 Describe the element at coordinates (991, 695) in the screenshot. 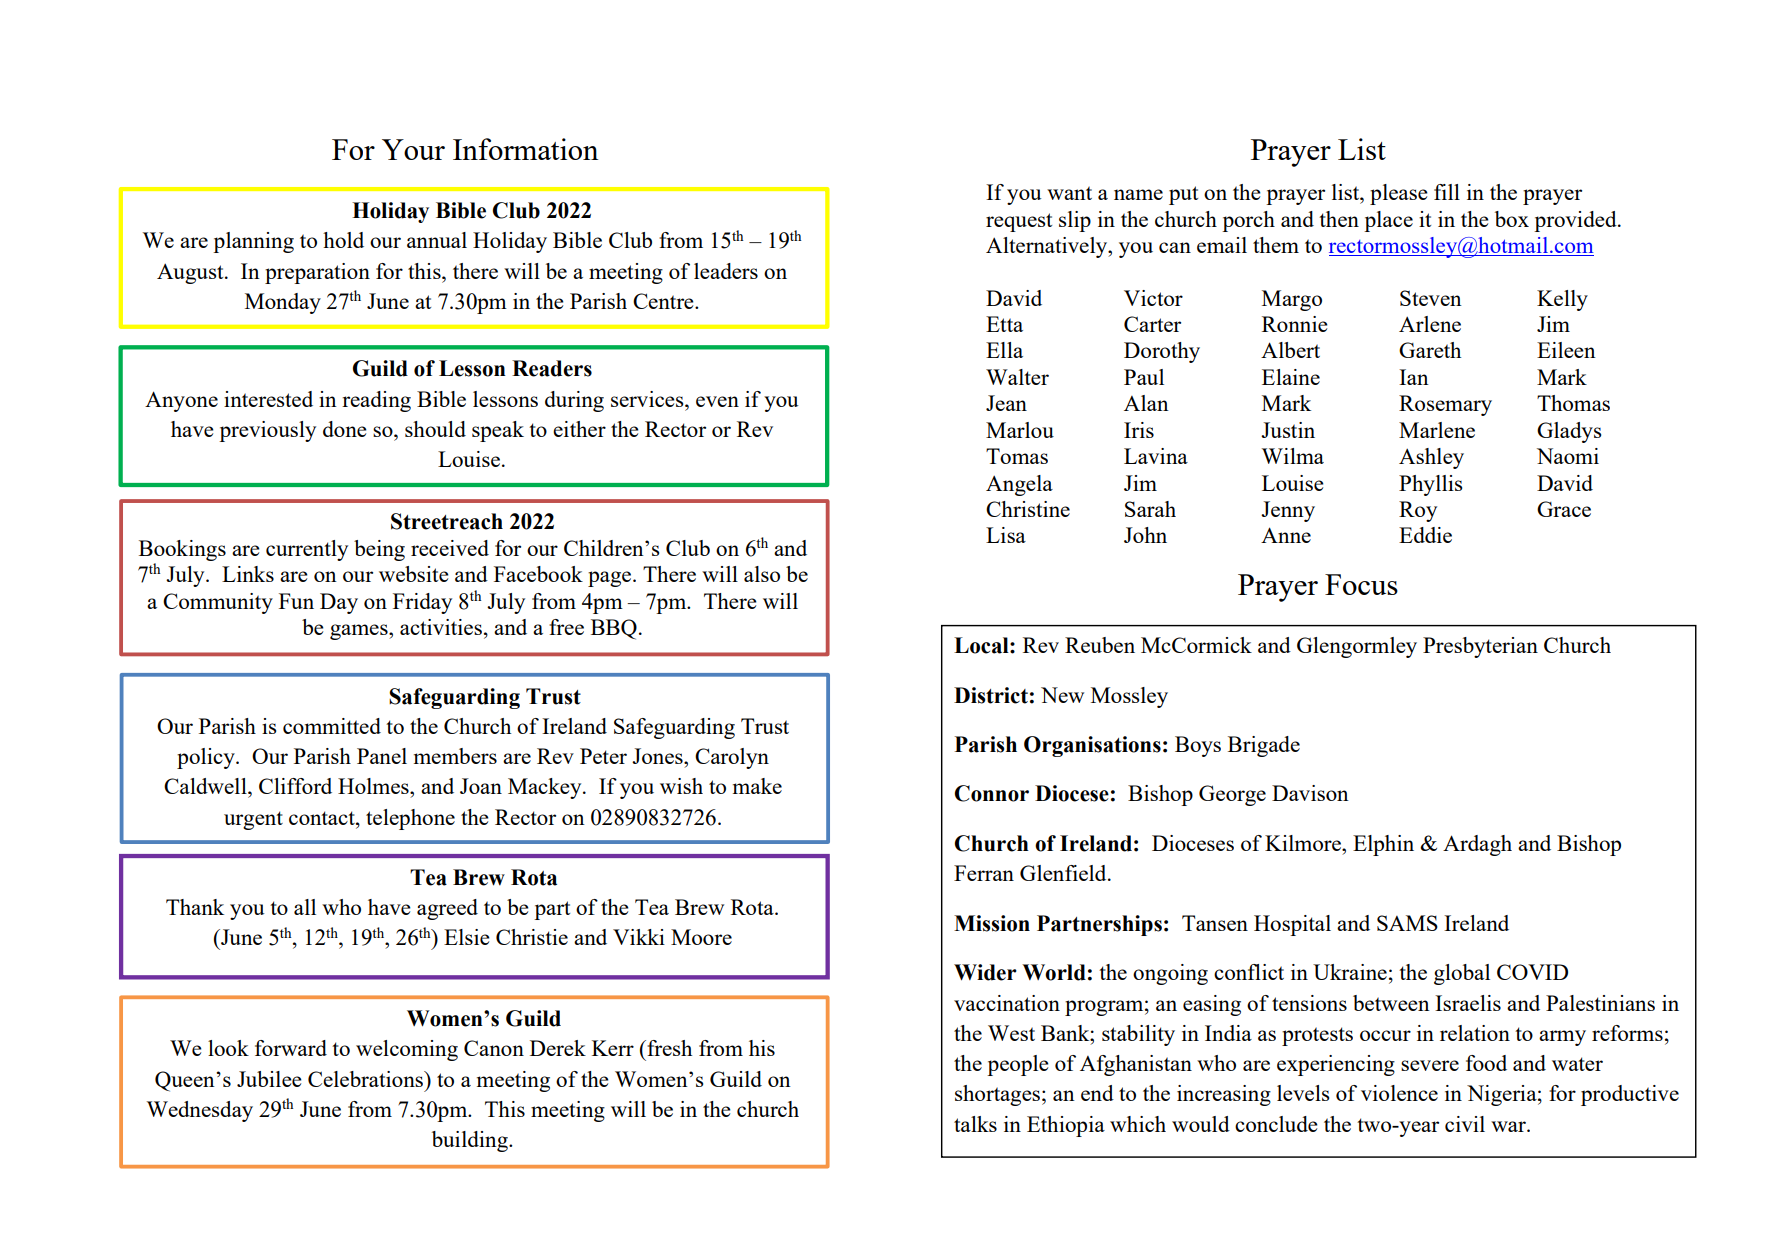

I see `District` at that location.
